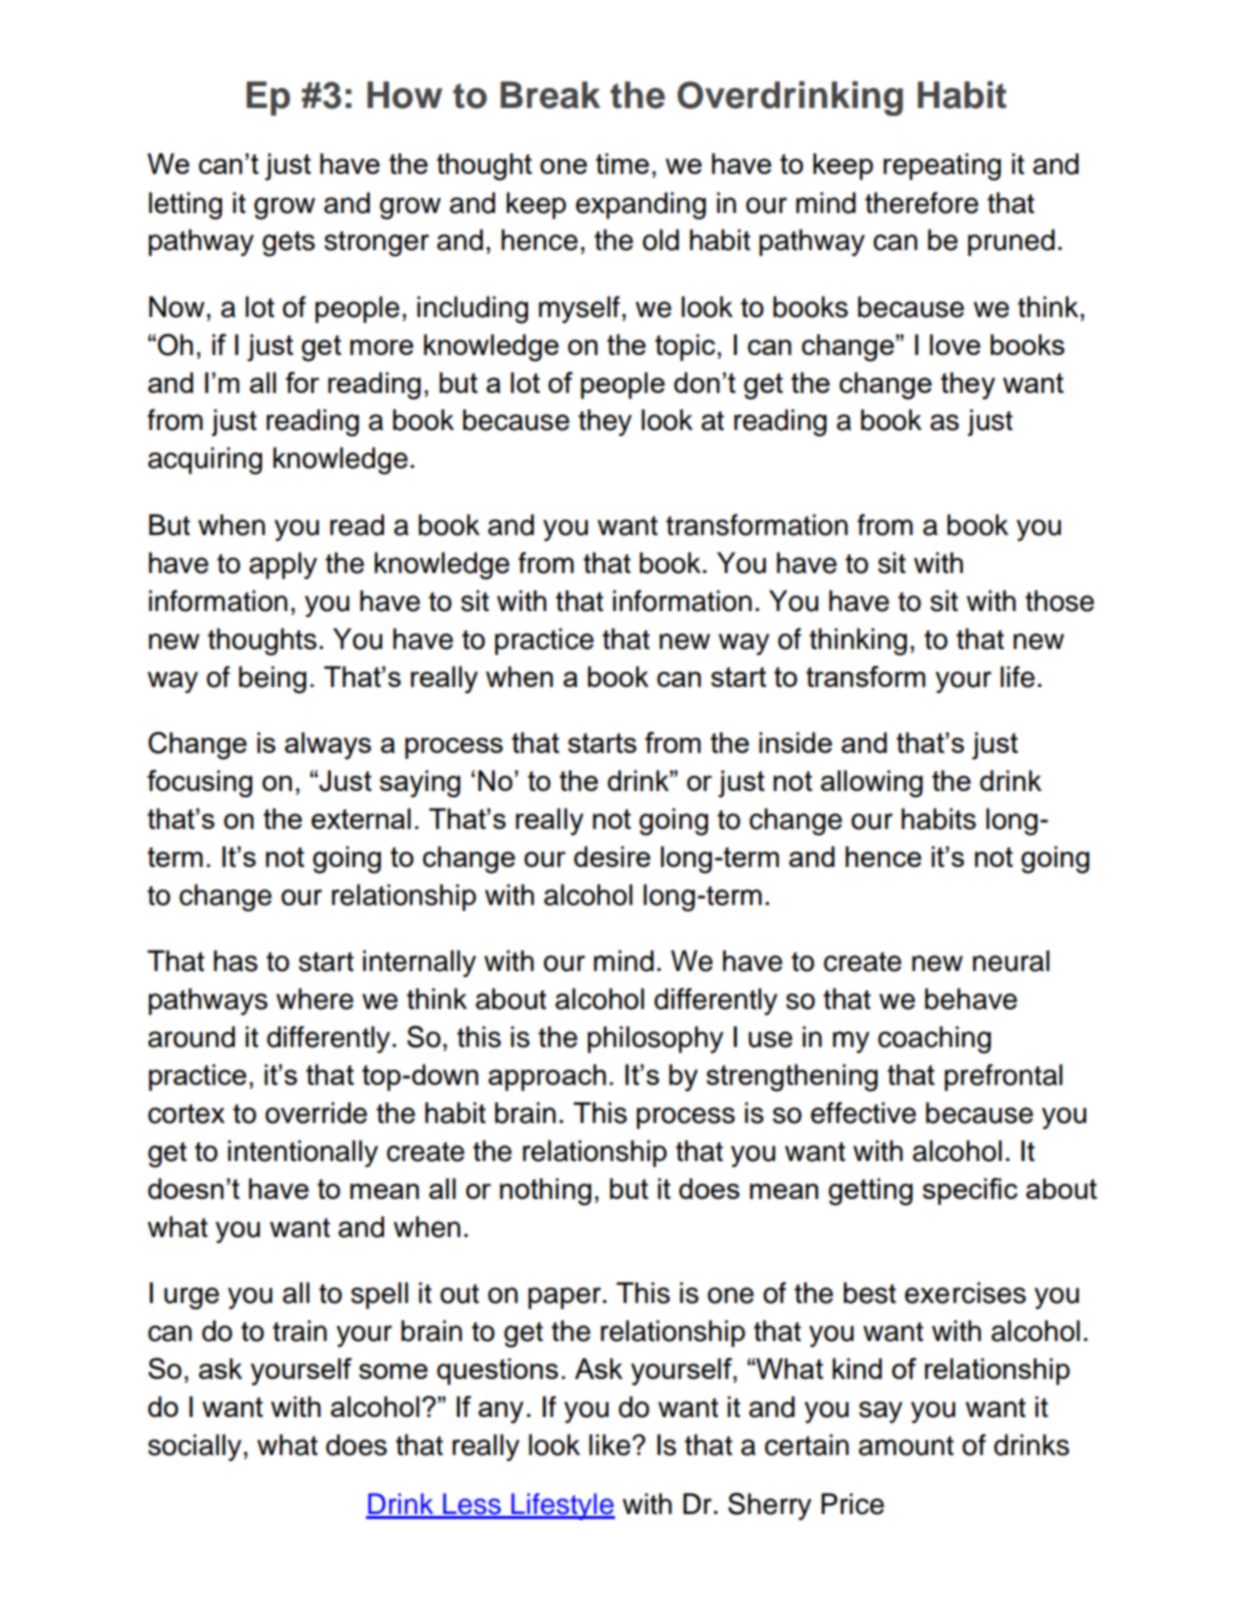 The width and height of the screenshot is (1252, 1621). I want to click on socially, so click(195, 1447).
